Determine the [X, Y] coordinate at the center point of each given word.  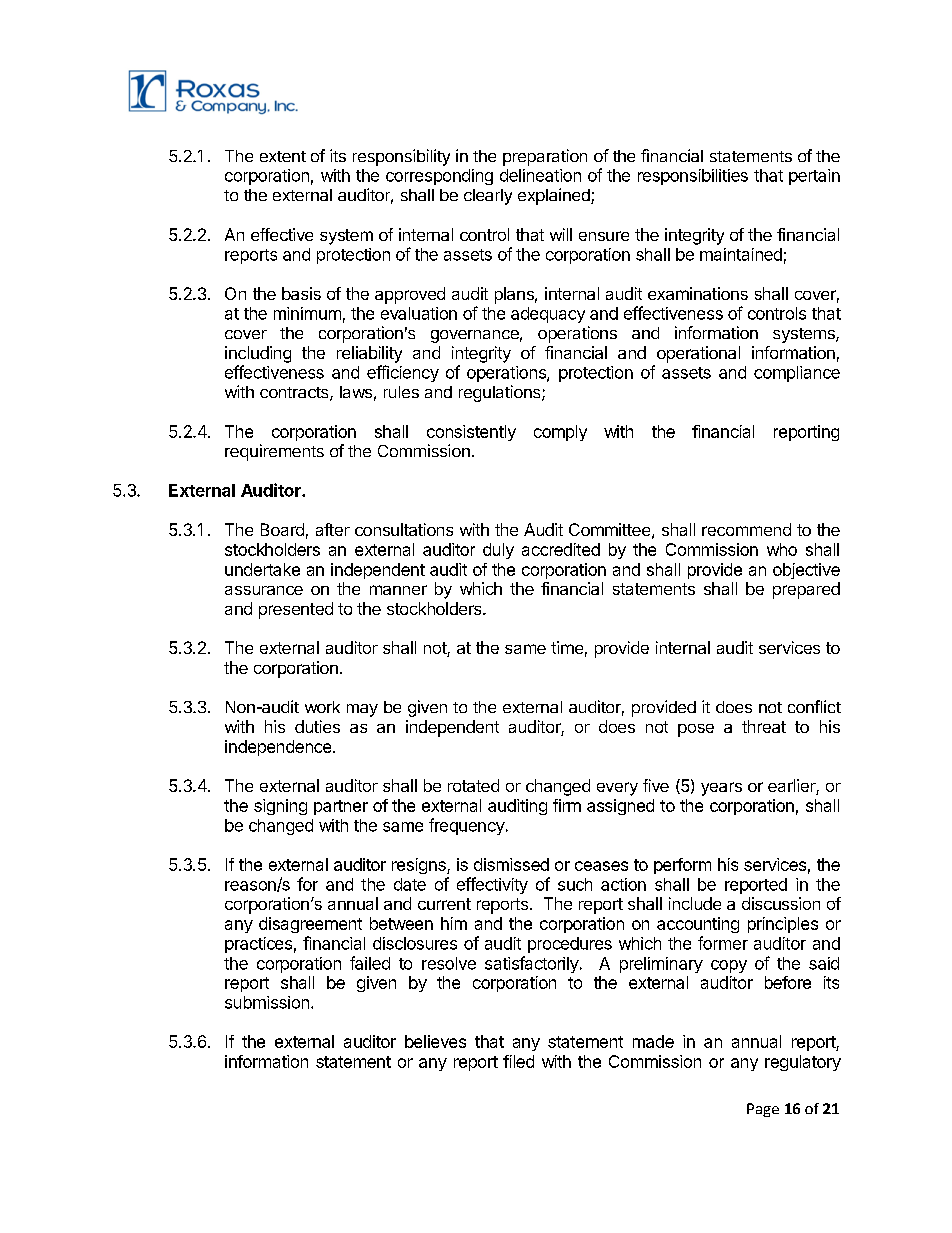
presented [296, 610]
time [567, 647]
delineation [540, 175]
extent [283, 156]
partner [341, 807]
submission [267, 1002]
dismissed [511, 864]
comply [560, 433]
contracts [295, 394]
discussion [781, 903]
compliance [797, 374]
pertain [814, 177]
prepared [806, 590]
